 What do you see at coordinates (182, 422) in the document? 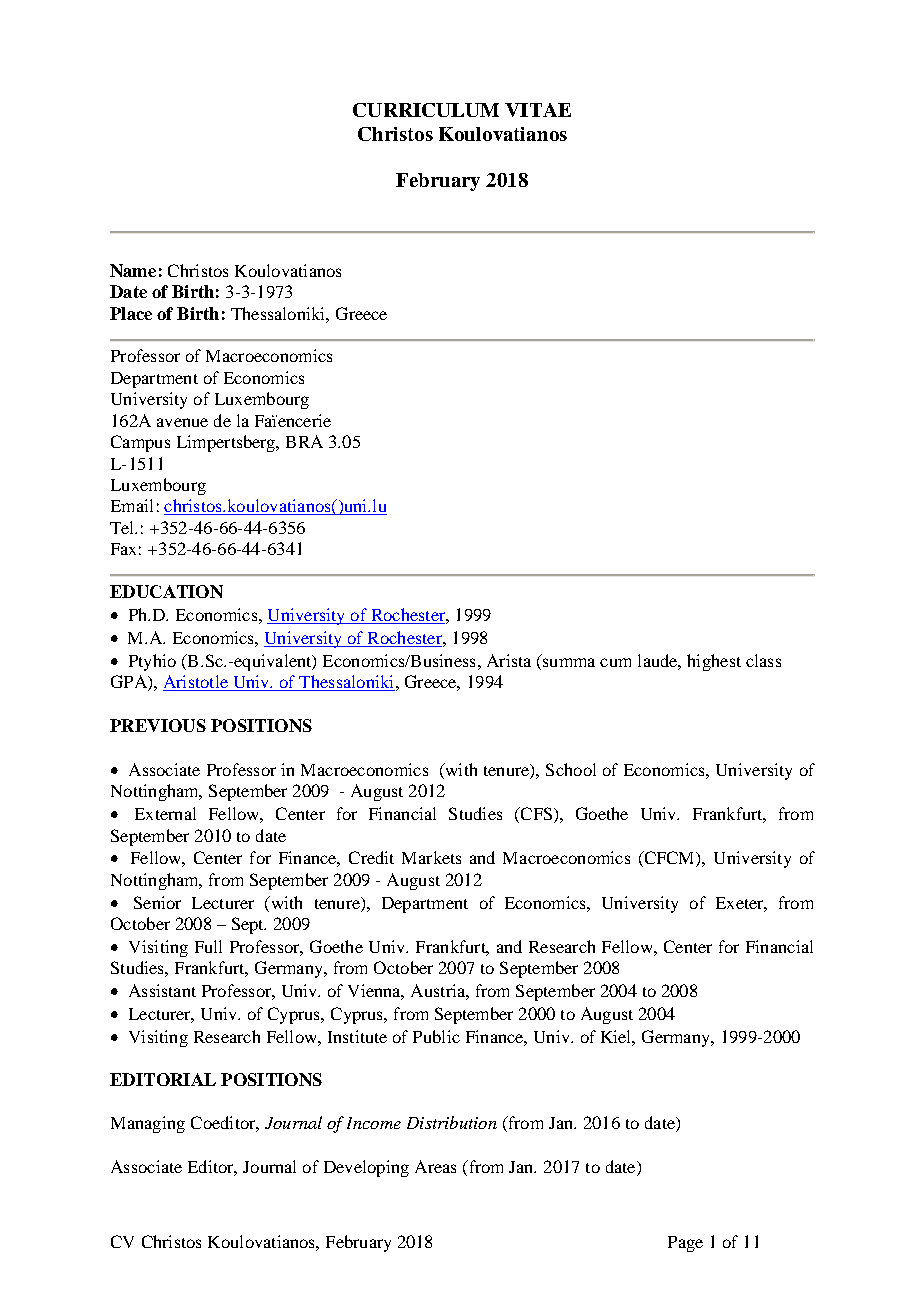
I see `avenue` at bounding box center [182, 422].
